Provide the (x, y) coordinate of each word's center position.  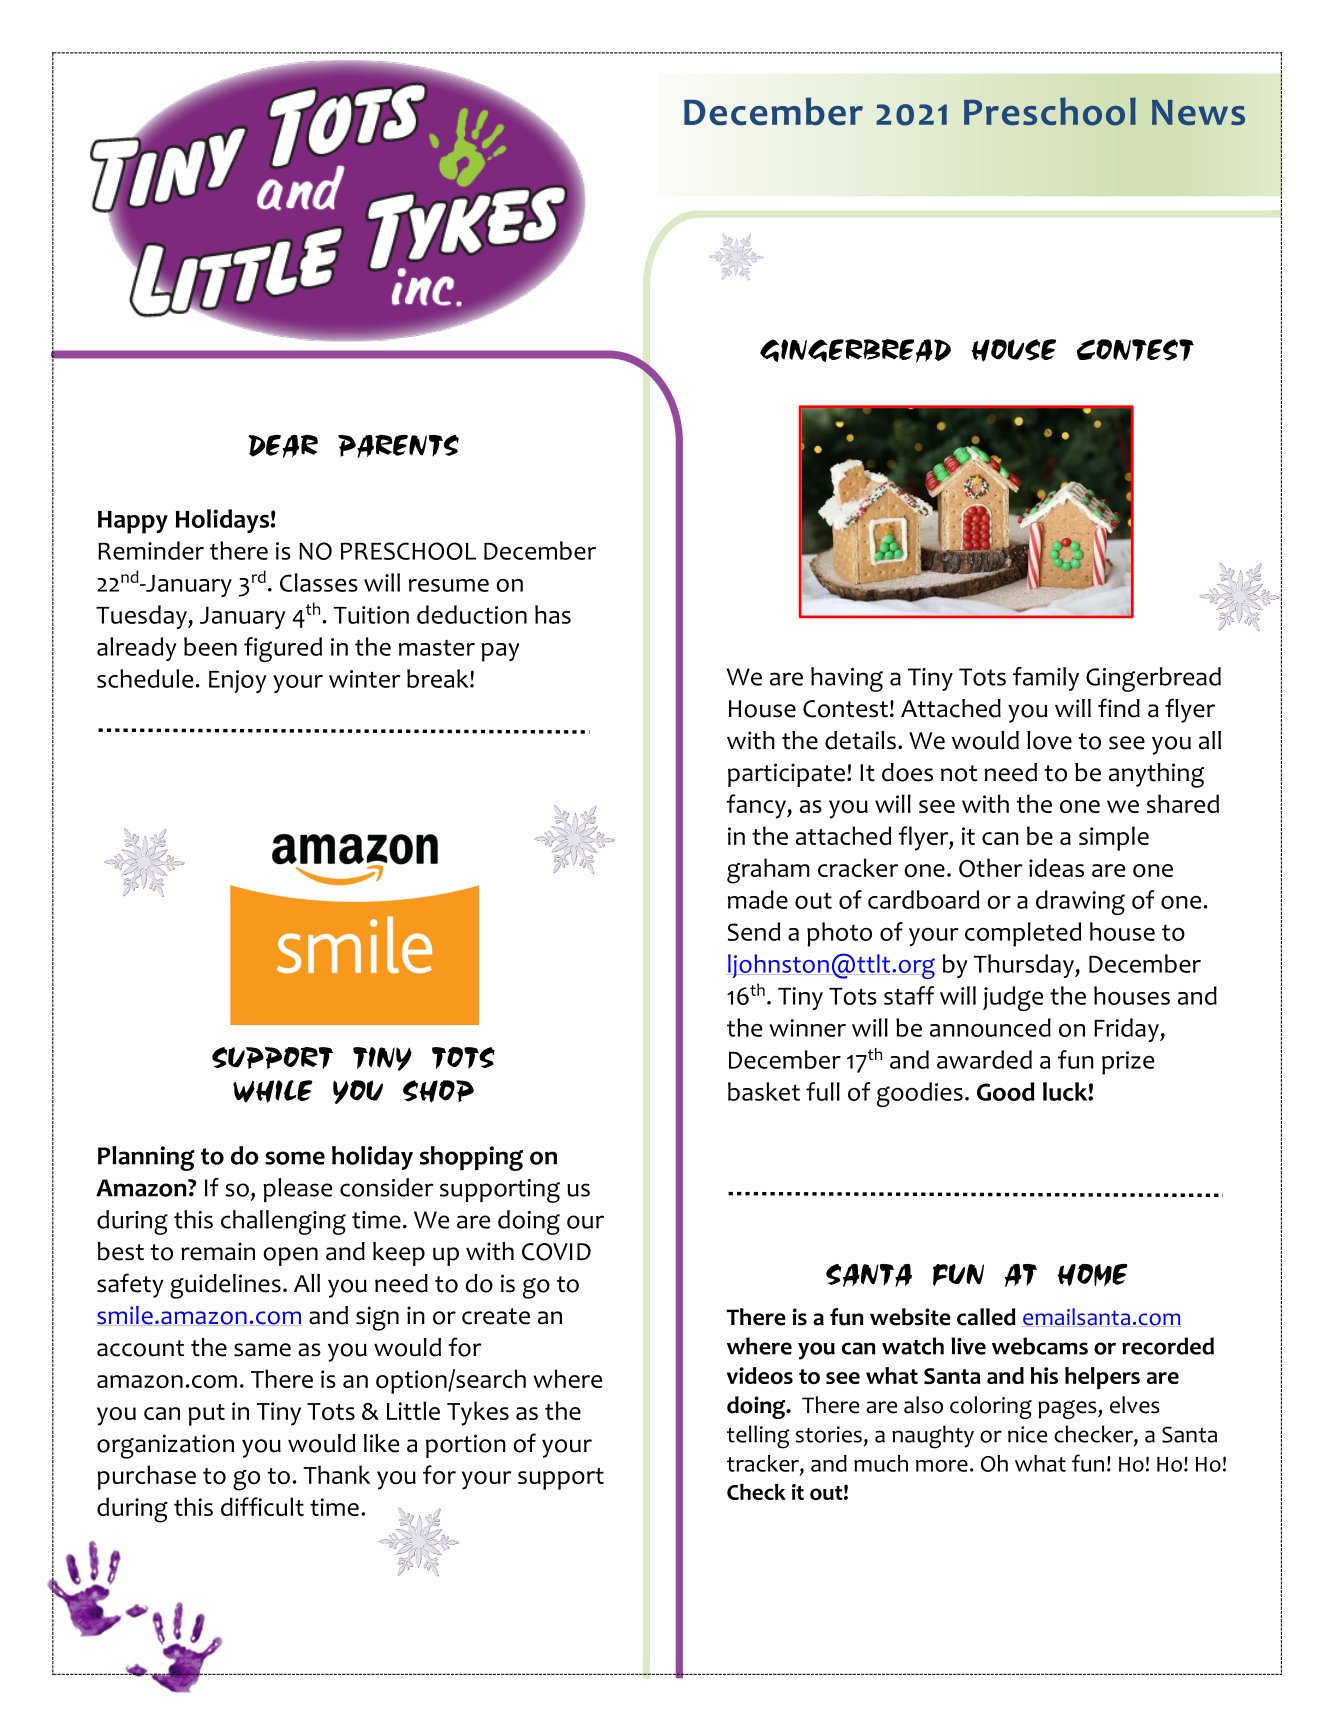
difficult (262, 1506)
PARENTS (398, 446)
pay (500, 652)
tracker (764, 1464)
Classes (319, 582)
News (1198, 112)
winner (807, 1028)
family (1046, 679)
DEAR (283, 446)
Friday (1127, 1030)
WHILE (273, 1091)
